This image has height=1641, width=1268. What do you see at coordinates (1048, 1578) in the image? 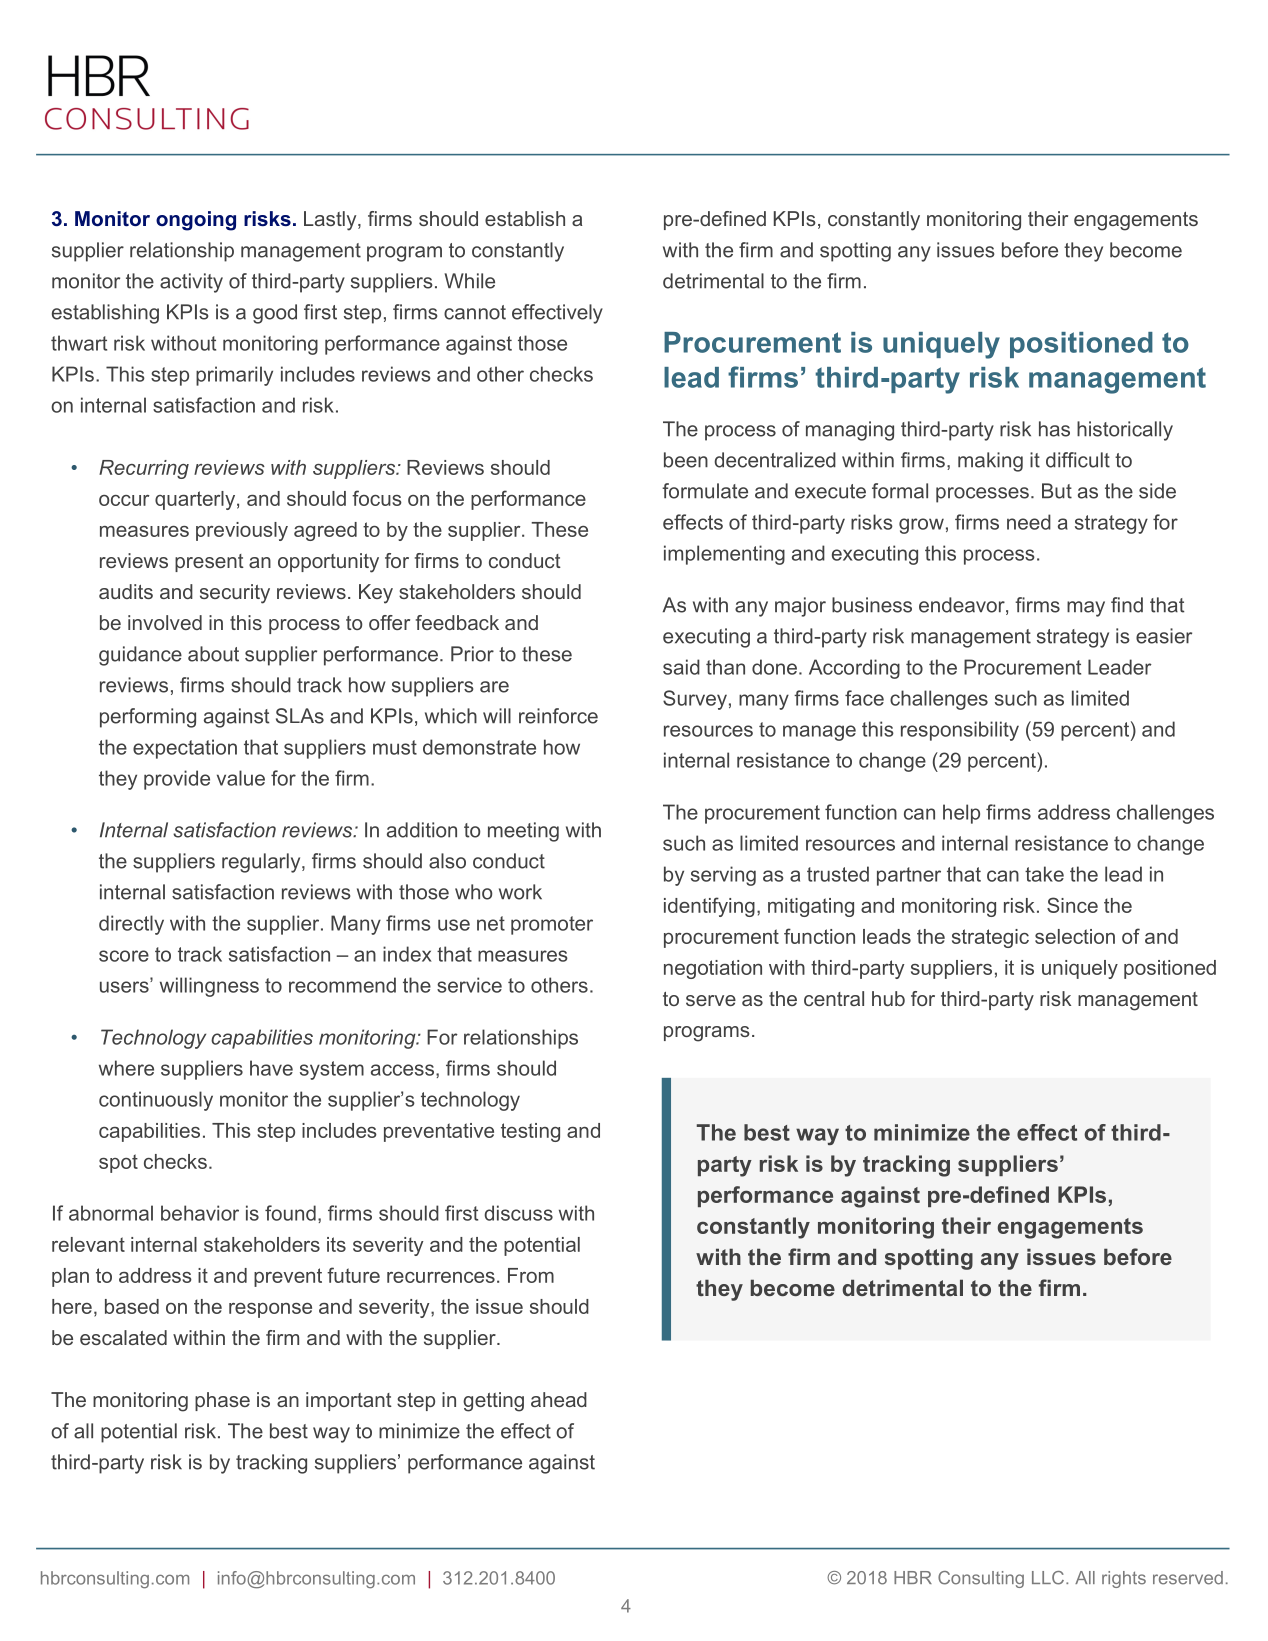
I see `LLC` at bounding box center [1048, 1578].
